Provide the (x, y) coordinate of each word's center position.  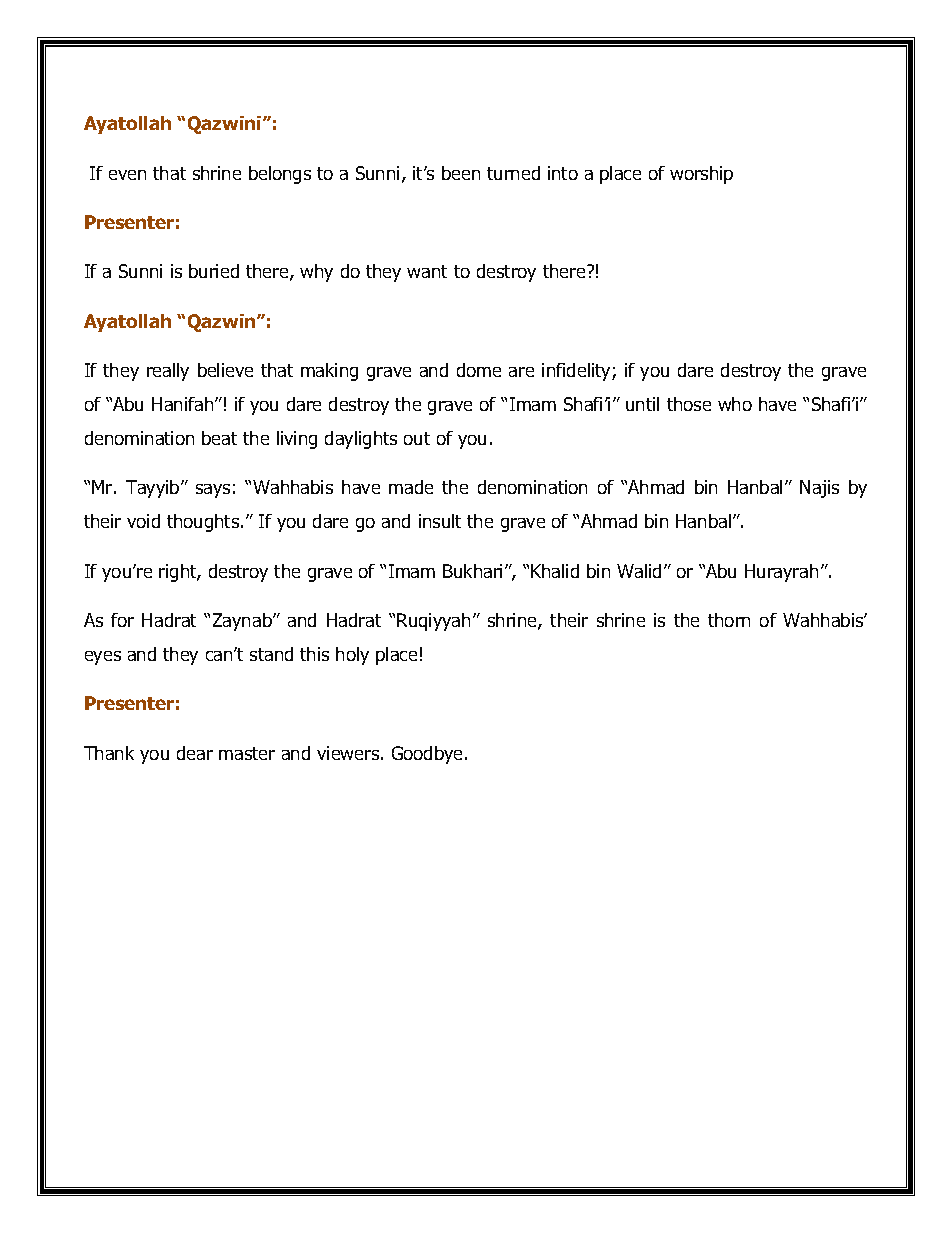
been (461, 173)
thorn (729, 620)
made (411, 487)
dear (195, 753)
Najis (819, 489)
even (127, 175)
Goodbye (429, 755)
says (213, 491)
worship (701, 175)
